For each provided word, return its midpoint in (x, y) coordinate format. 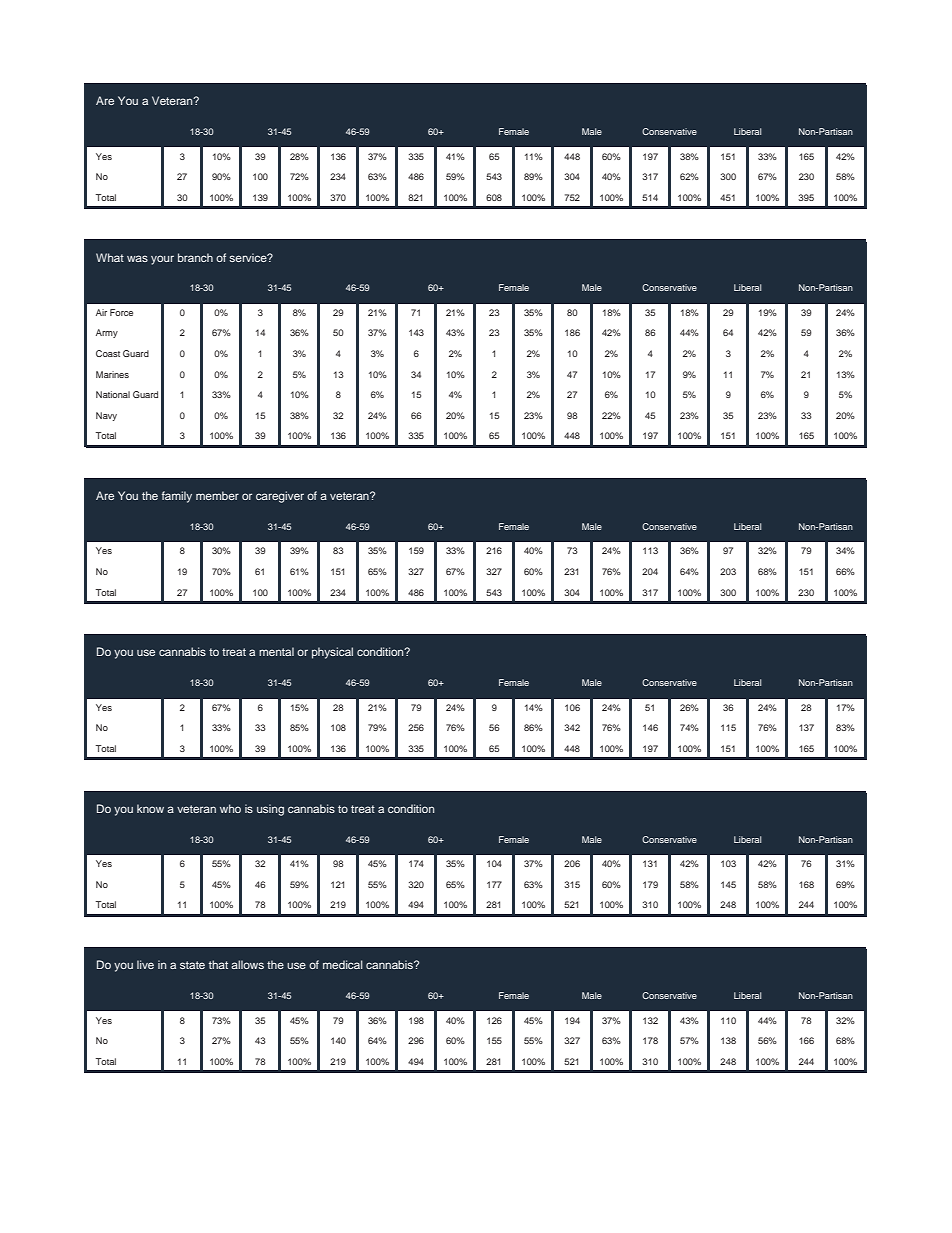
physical (332, 653)
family (177, 497)
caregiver (280, 497)
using (270, 810)
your (162, 260)
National (113, 394)
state (192, 965)
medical (343, 964)
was (137, 258)
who (230, 808)
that (218, 964)
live (145, 964)
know (150, 808)
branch (195, 257)
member (217, 495)
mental (276, 651)
